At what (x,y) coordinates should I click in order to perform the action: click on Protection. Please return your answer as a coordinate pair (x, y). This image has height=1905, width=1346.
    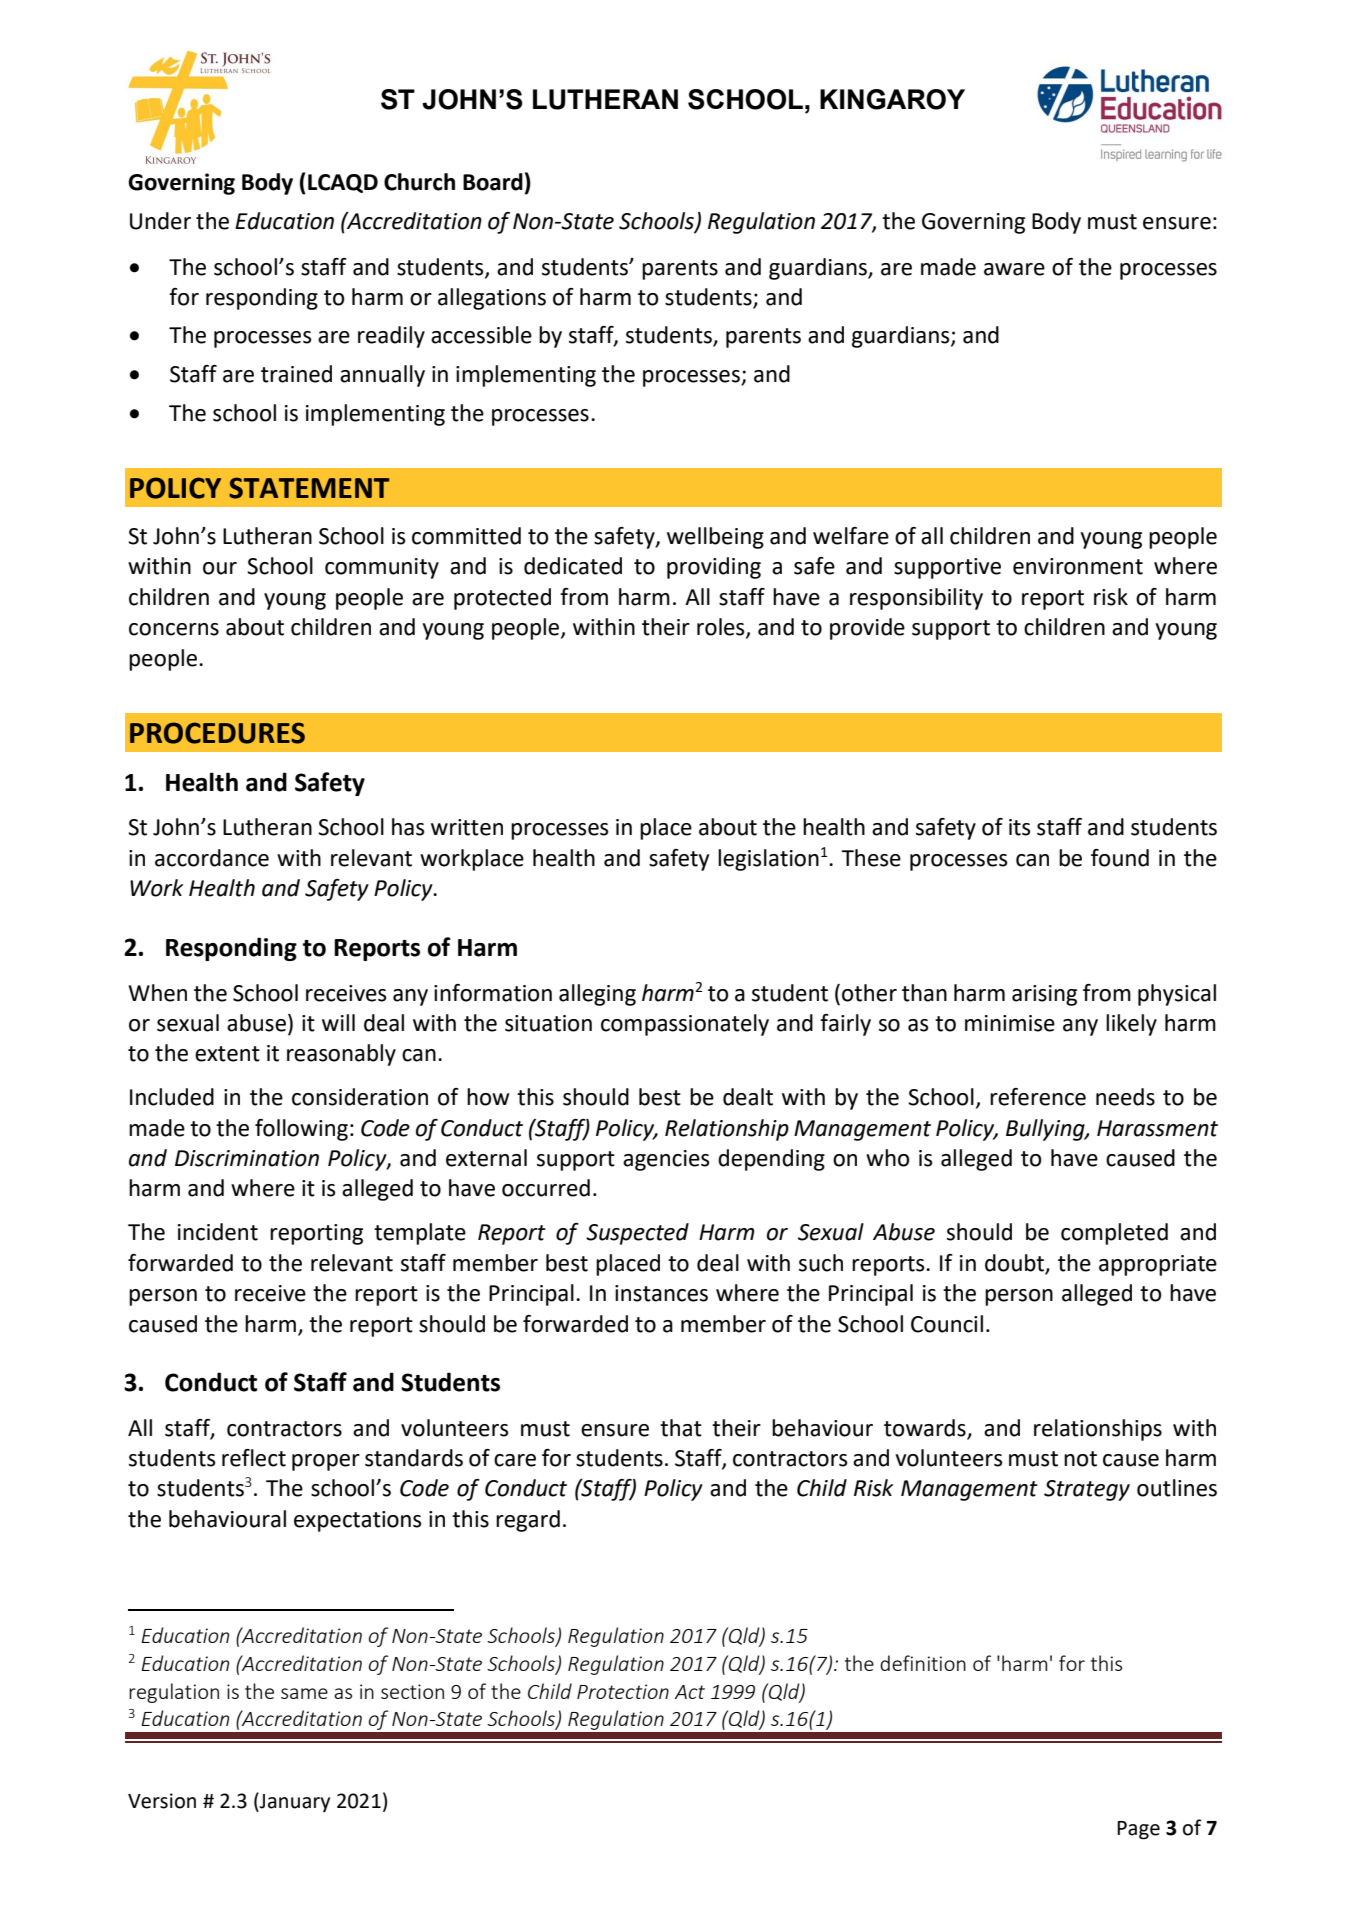
    Looking at the image, I should click on (623, 1691).
